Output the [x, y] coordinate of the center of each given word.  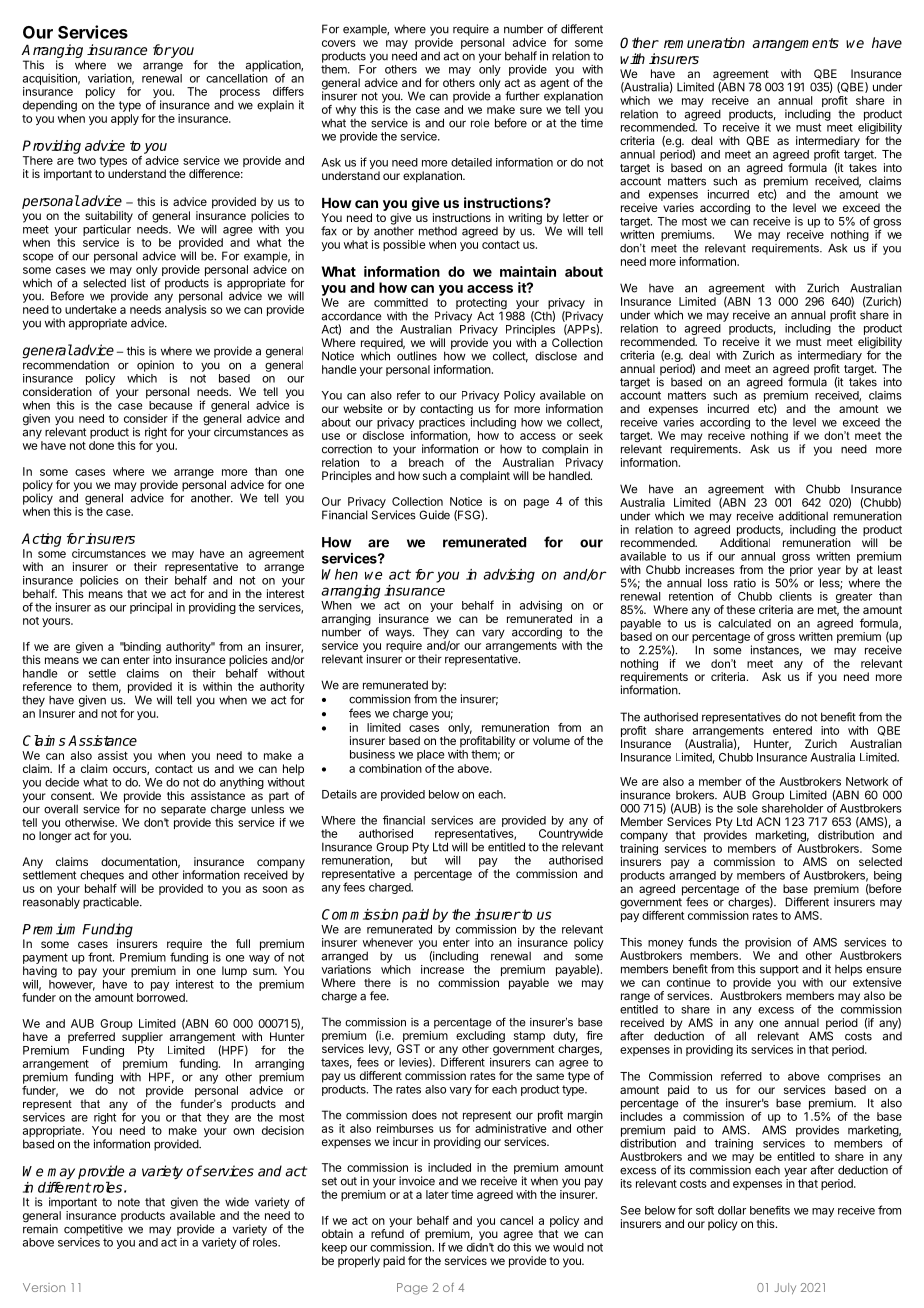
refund [387, 1233]
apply [125, 119]
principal [151, 608]
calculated [744, 623]
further [522, 96]
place [430, 755]
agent [555, 85]
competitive [93, 1230]
